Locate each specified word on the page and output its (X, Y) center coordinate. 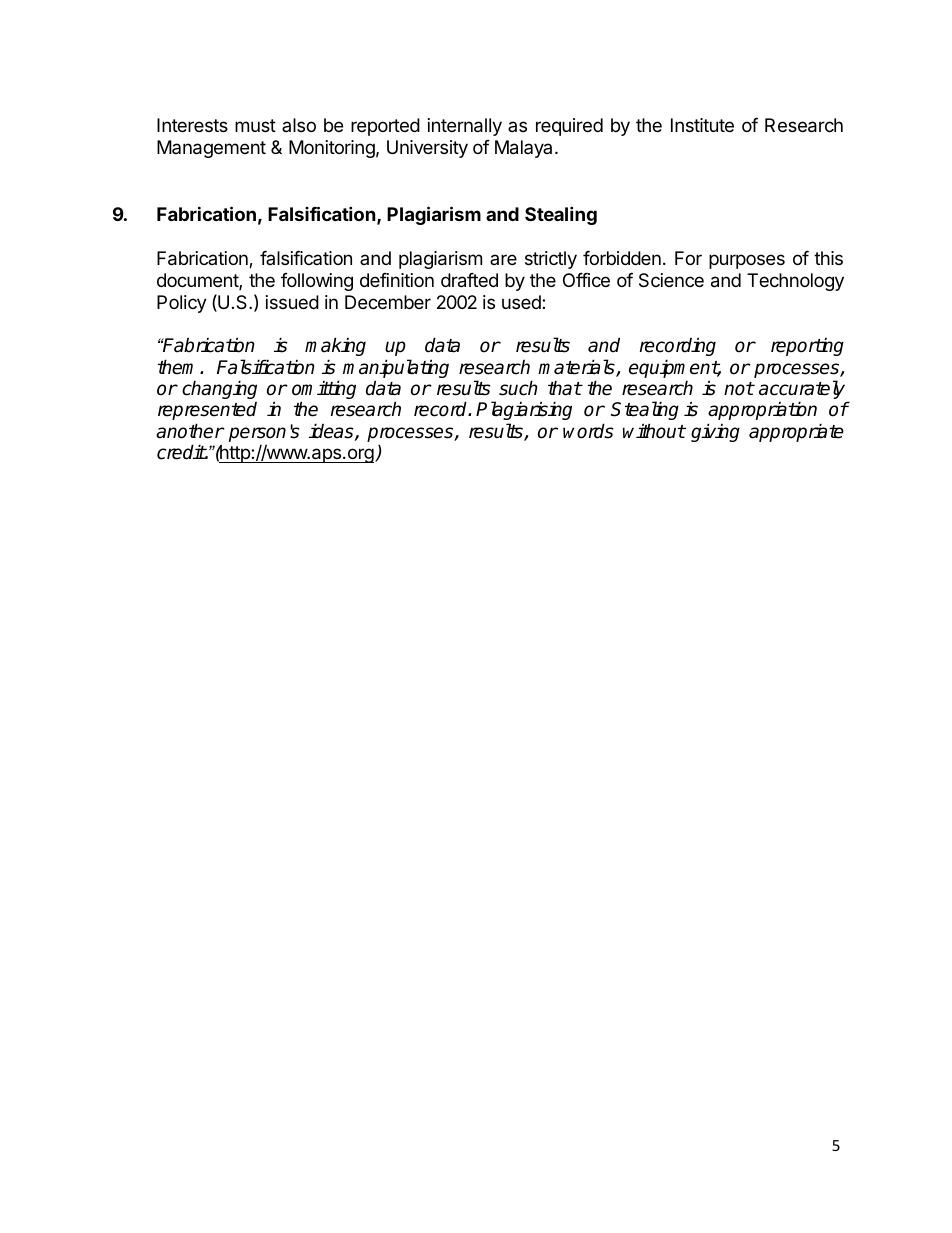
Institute (702, 125)
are (503, 259)
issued (292, 302)
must (255, 125)
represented (207, 411)
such (518, 388)
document (198, 281)
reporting (807, 347)
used (522, 302)
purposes (747, 261)
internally (465, 127)
